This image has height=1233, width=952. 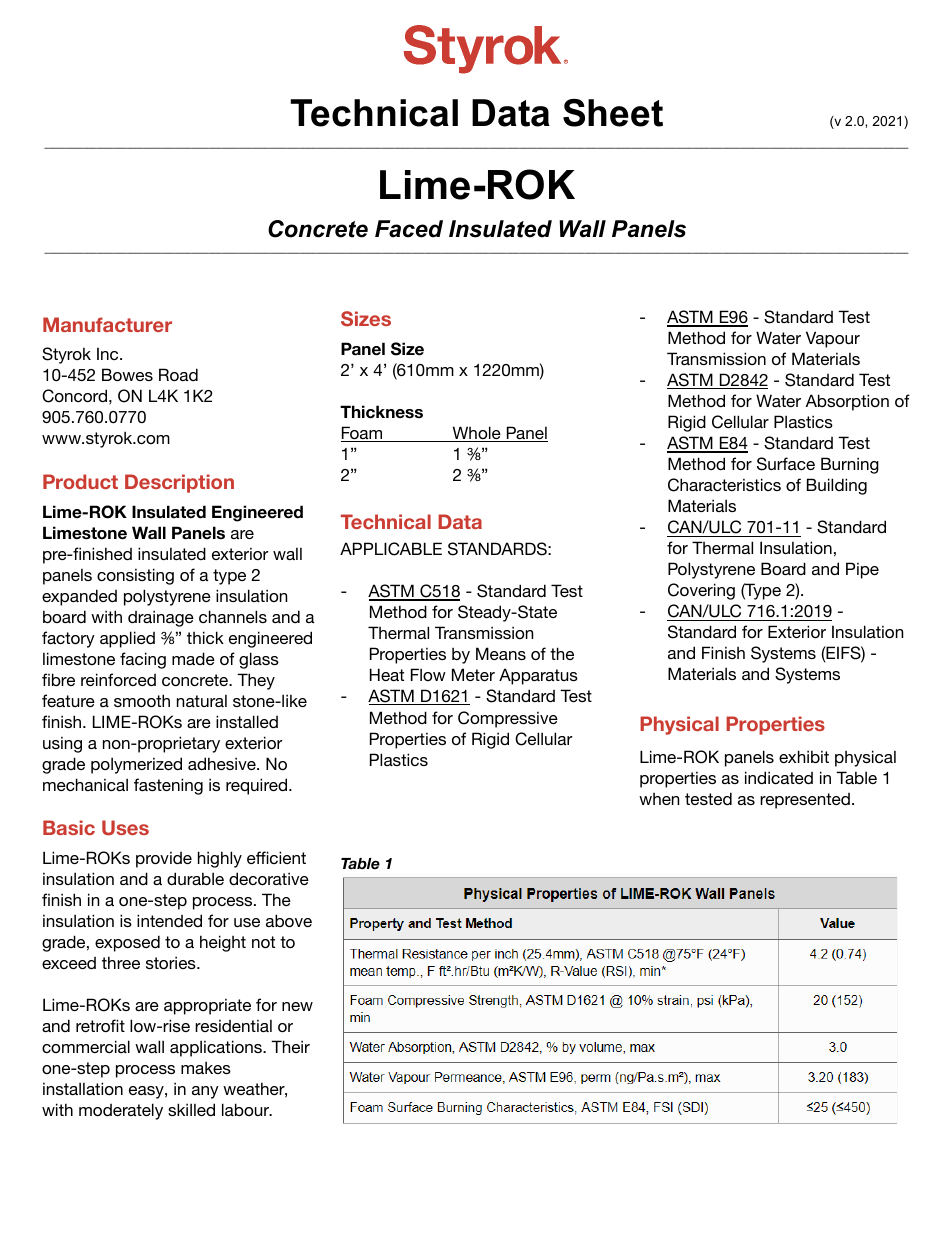 I want to click on Vapour, so click(x=833, y=339).
